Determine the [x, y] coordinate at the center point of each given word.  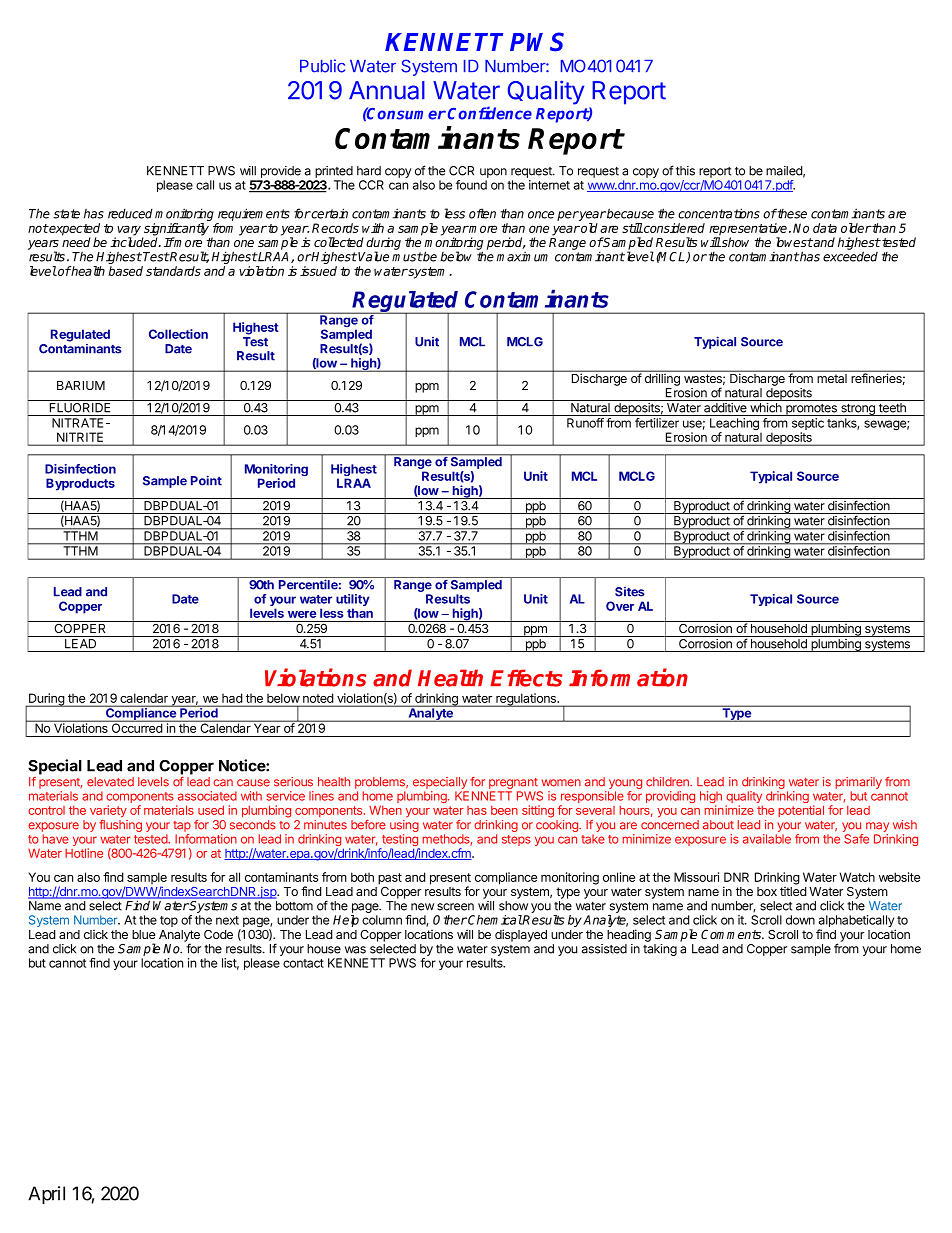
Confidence [490, 113]
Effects [526, 678]
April [46, 1195]
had [232, 699]
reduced [130, 213]
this [685, 171]
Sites [629, 592]
